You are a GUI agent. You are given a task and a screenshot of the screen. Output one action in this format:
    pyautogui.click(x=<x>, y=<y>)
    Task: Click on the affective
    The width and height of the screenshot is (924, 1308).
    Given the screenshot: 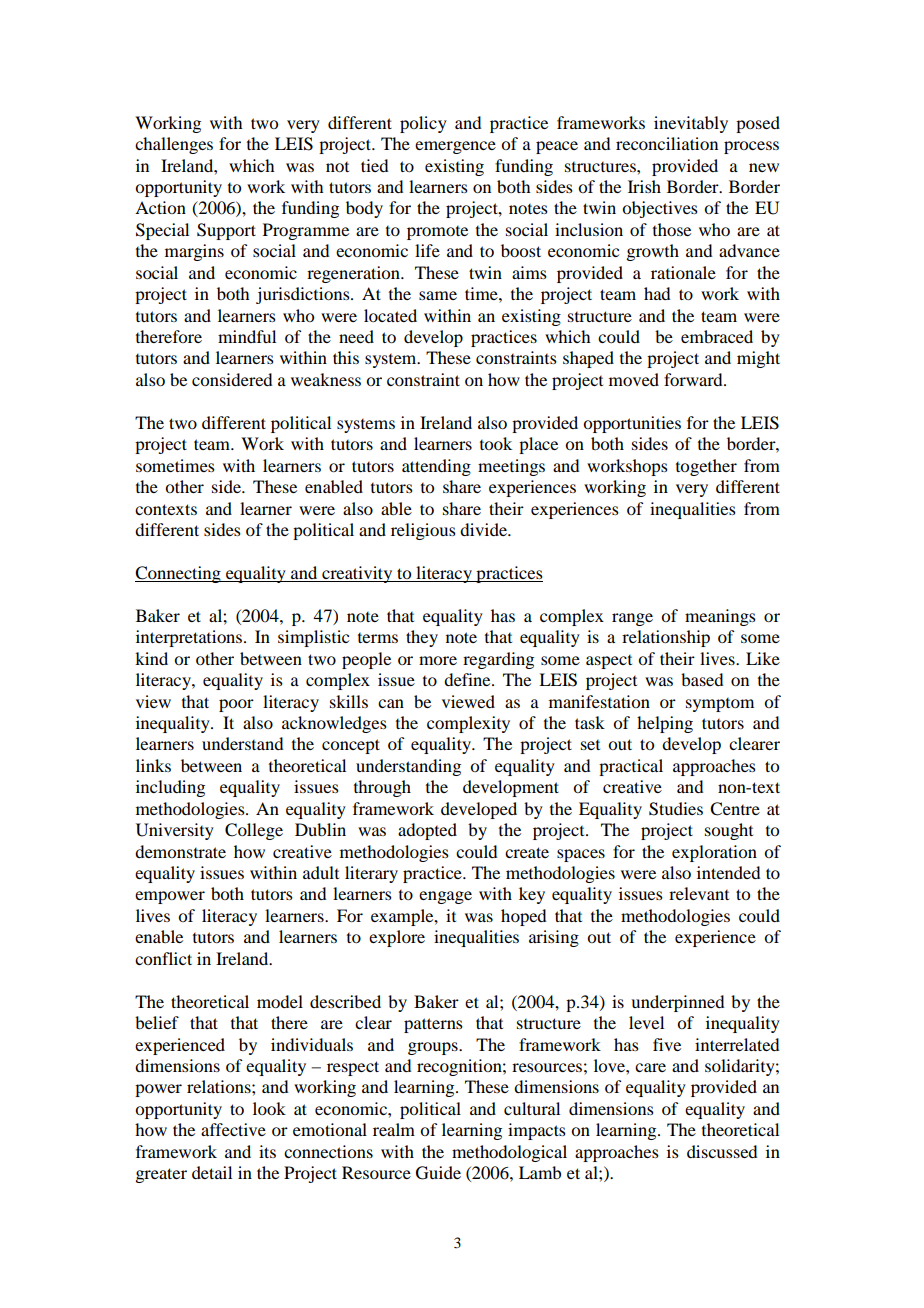 What is the action you would take?
    pyautogui.click(x=233, y=1129)
